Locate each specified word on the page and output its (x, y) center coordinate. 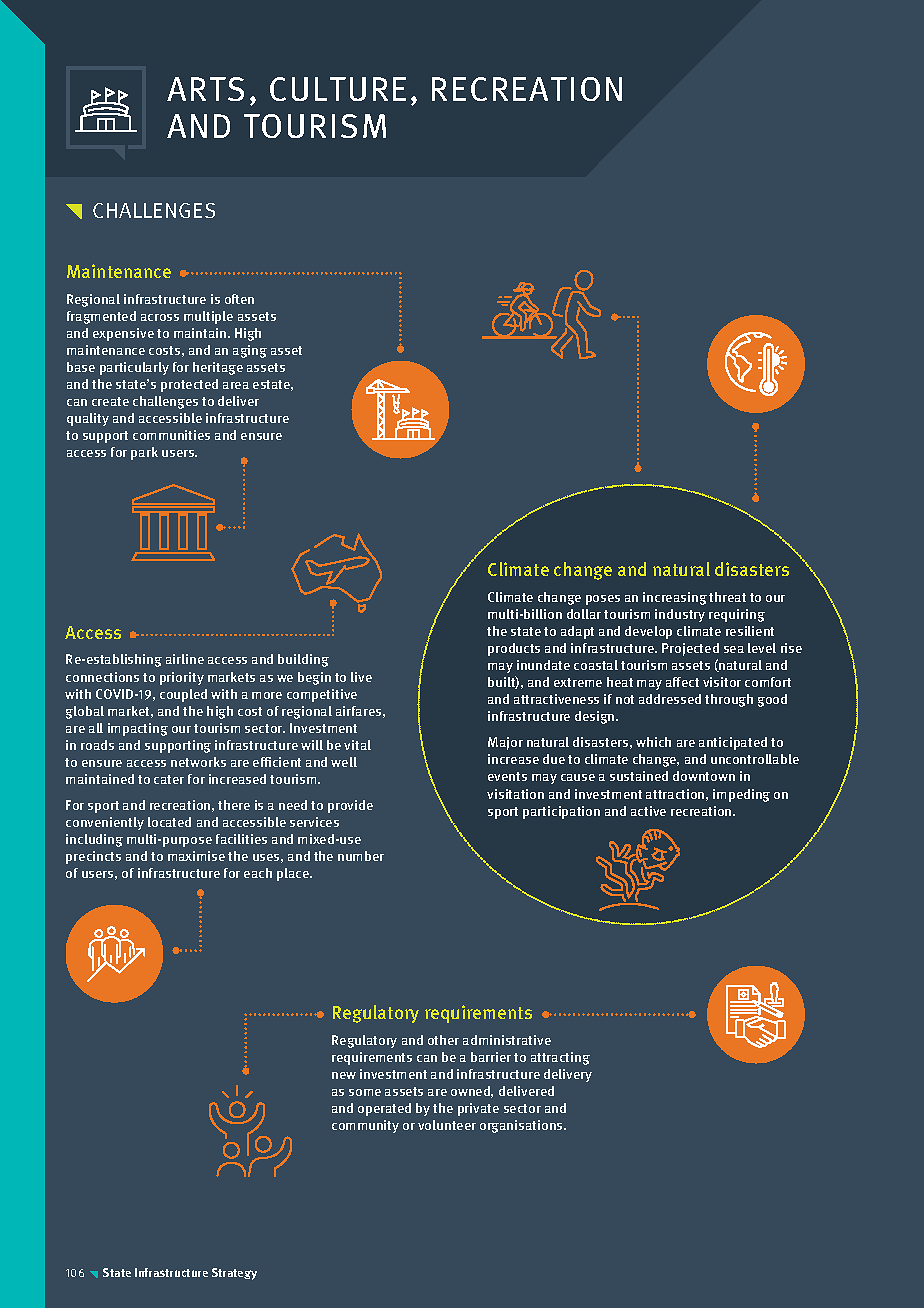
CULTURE (338, 89)
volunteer (447, 1125)
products (514, 649)
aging (250, 351)
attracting (560, 1058)
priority (182, 678)
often (239, 299)
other (443, 1040)
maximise (196, 856)
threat (727, 597)
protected (189, 385)
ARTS (205, 89)
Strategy (234, 1274)
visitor (722, 682)
